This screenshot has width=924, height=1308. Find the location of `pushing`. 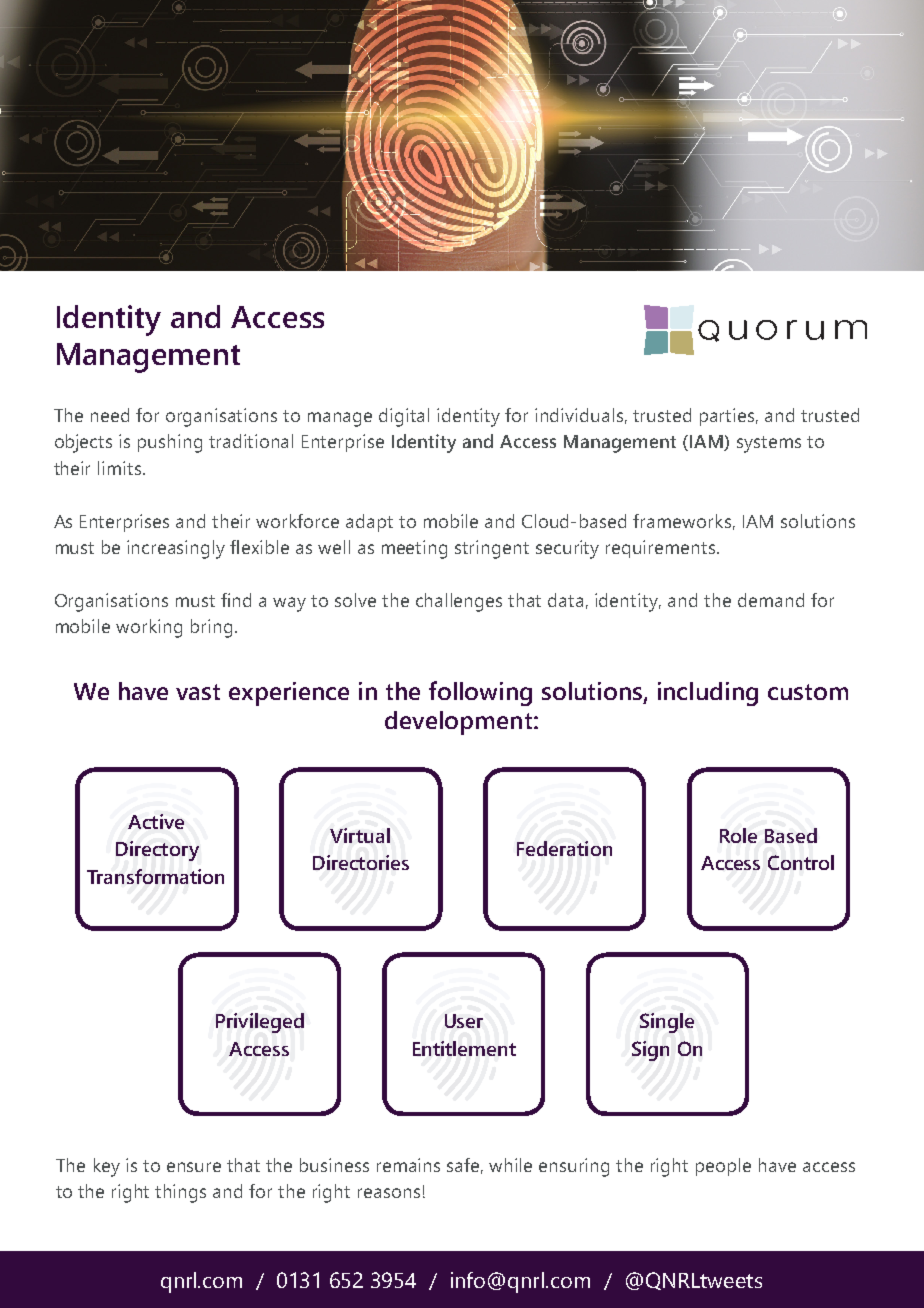

pushing is located at coordinates (170, 443).
